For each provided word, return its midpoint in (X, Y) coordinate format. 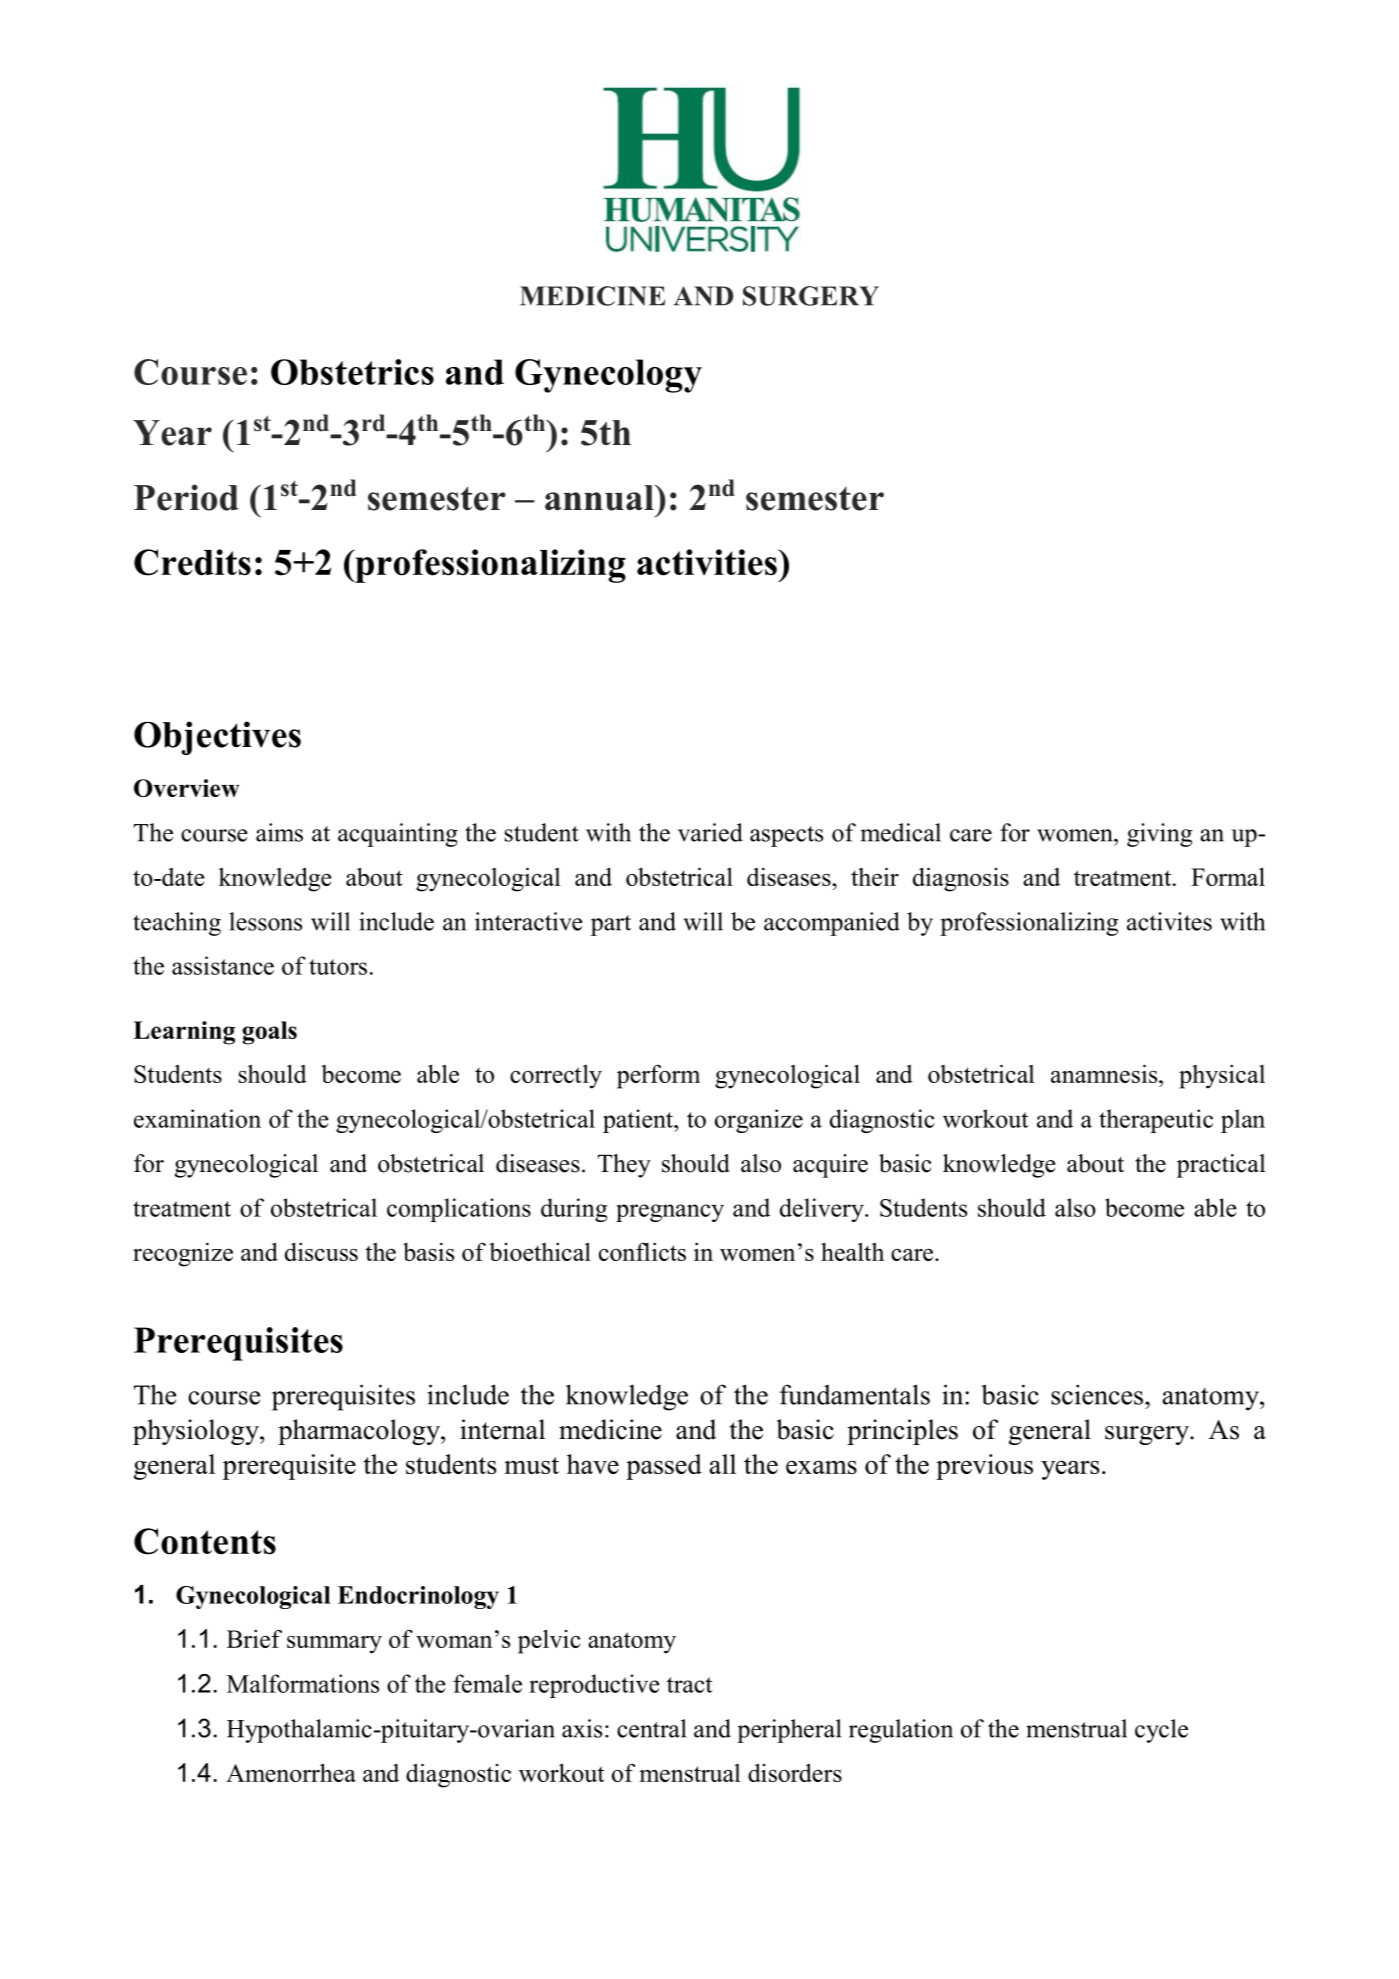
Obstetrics (352, 372)
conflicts (642, 1251)
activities (708, 562)
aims (279, 832)
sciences (1097, 1394)
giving (1159, 835)
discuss (321, 1251)
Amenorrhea (291, 1772)
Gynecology (608, 376)
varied (710, 832)
